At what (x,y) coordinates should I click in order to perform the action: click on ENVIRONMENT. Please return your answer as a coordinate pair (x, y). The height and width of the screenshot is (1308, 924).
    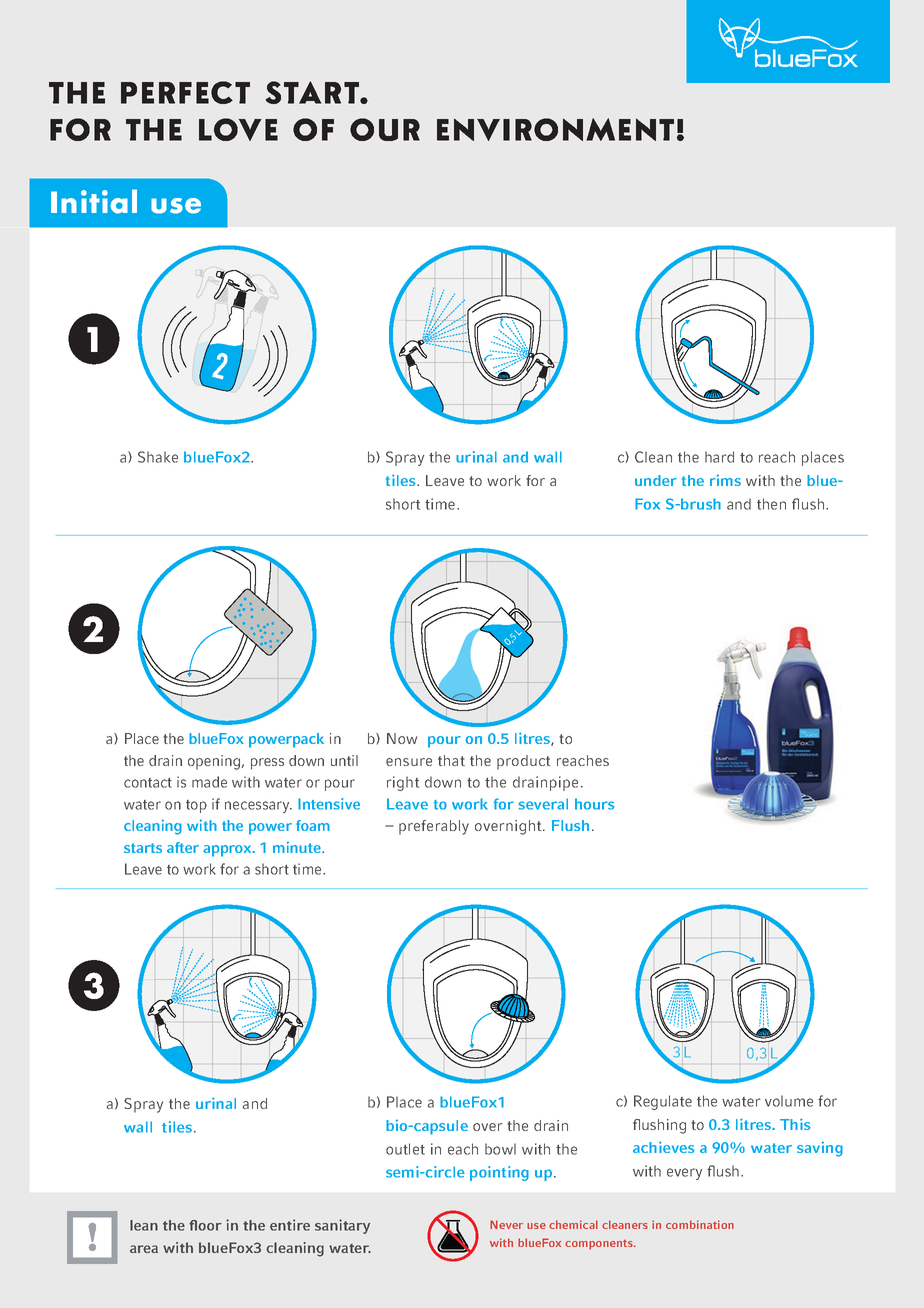
    Looking at the image, I should click on (555, 129).
